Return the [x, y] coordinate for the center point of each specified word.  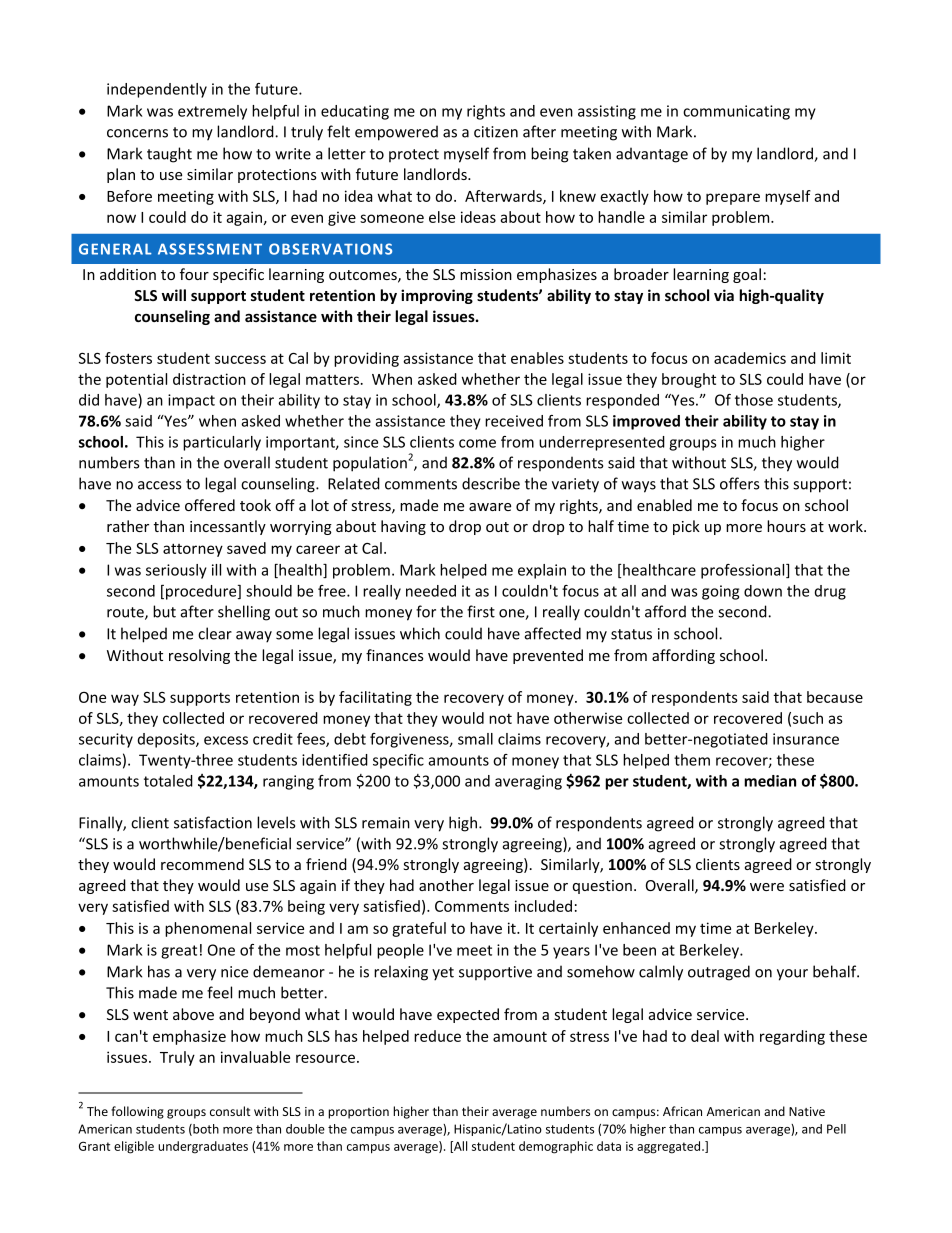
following [137, 1112]
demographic [556, 1147]
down [763, 591]
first [481, 611]
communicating [736, 112]
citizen [496, 132]
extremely [212, 112]
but [164, 611]
